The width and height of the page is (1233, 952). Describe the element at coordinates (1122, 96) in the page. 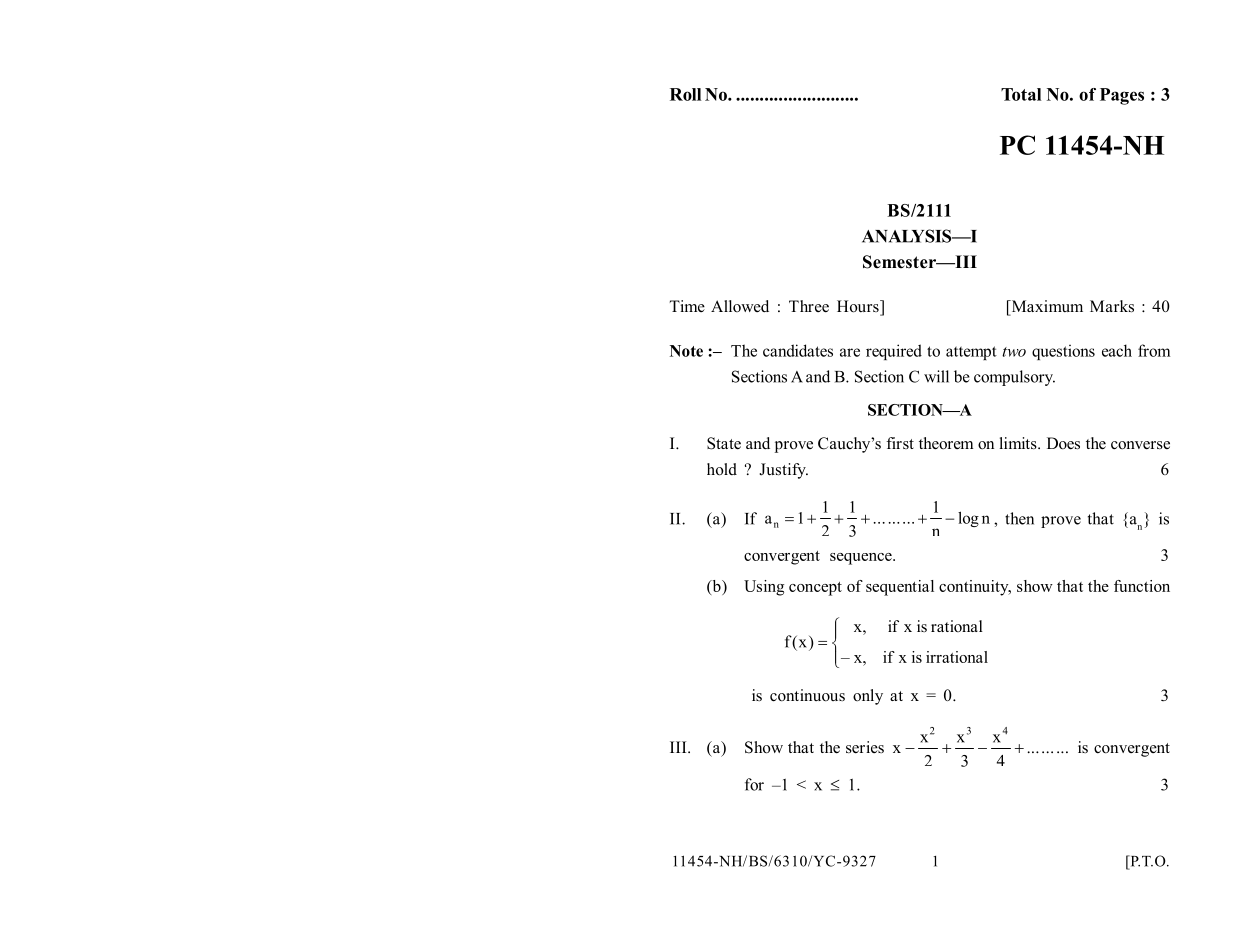

I see `Pages` at that location.
